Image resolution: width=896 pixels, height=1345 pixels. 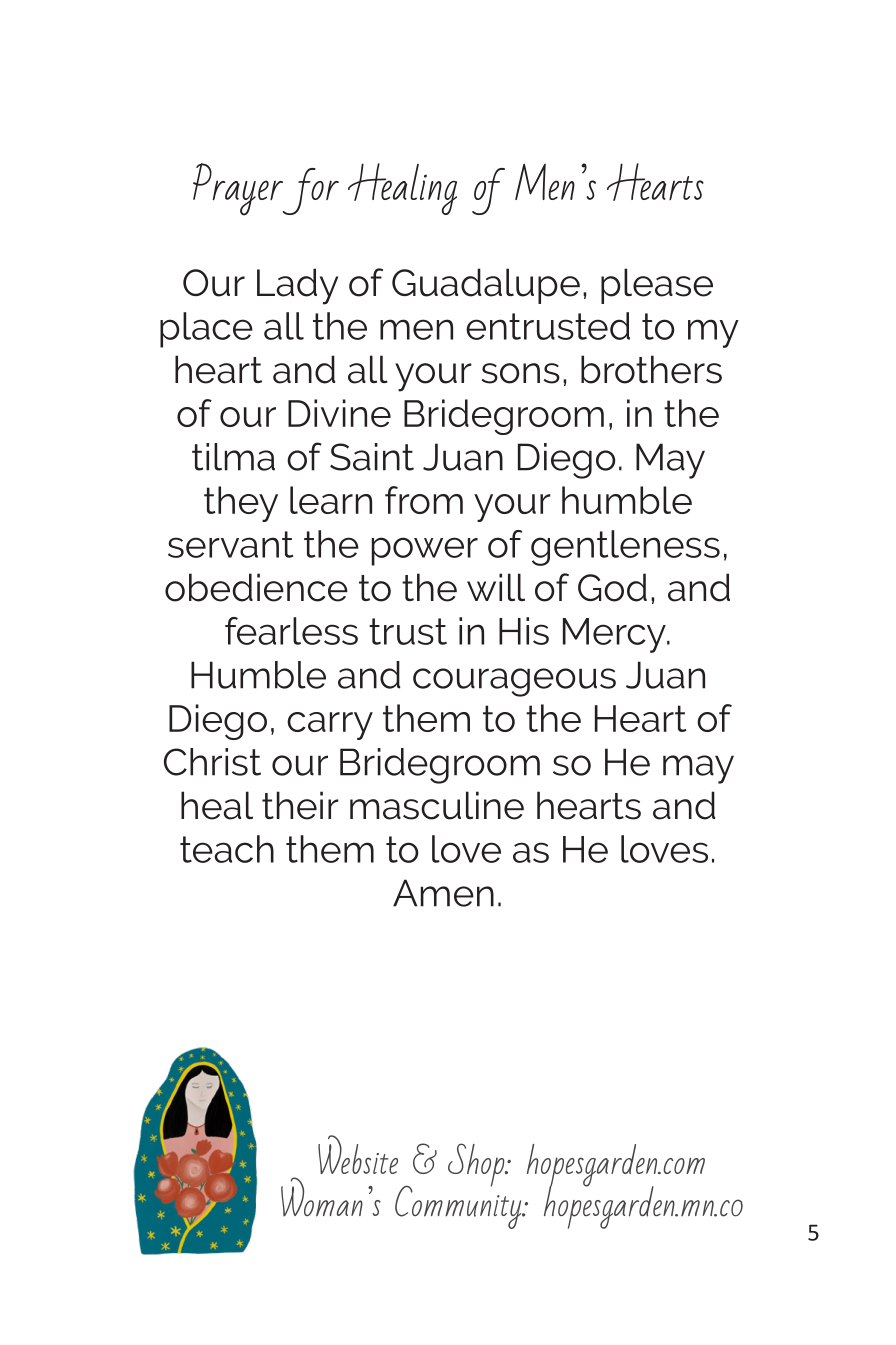 I want to click on servant, so click(x=230, y=544).
